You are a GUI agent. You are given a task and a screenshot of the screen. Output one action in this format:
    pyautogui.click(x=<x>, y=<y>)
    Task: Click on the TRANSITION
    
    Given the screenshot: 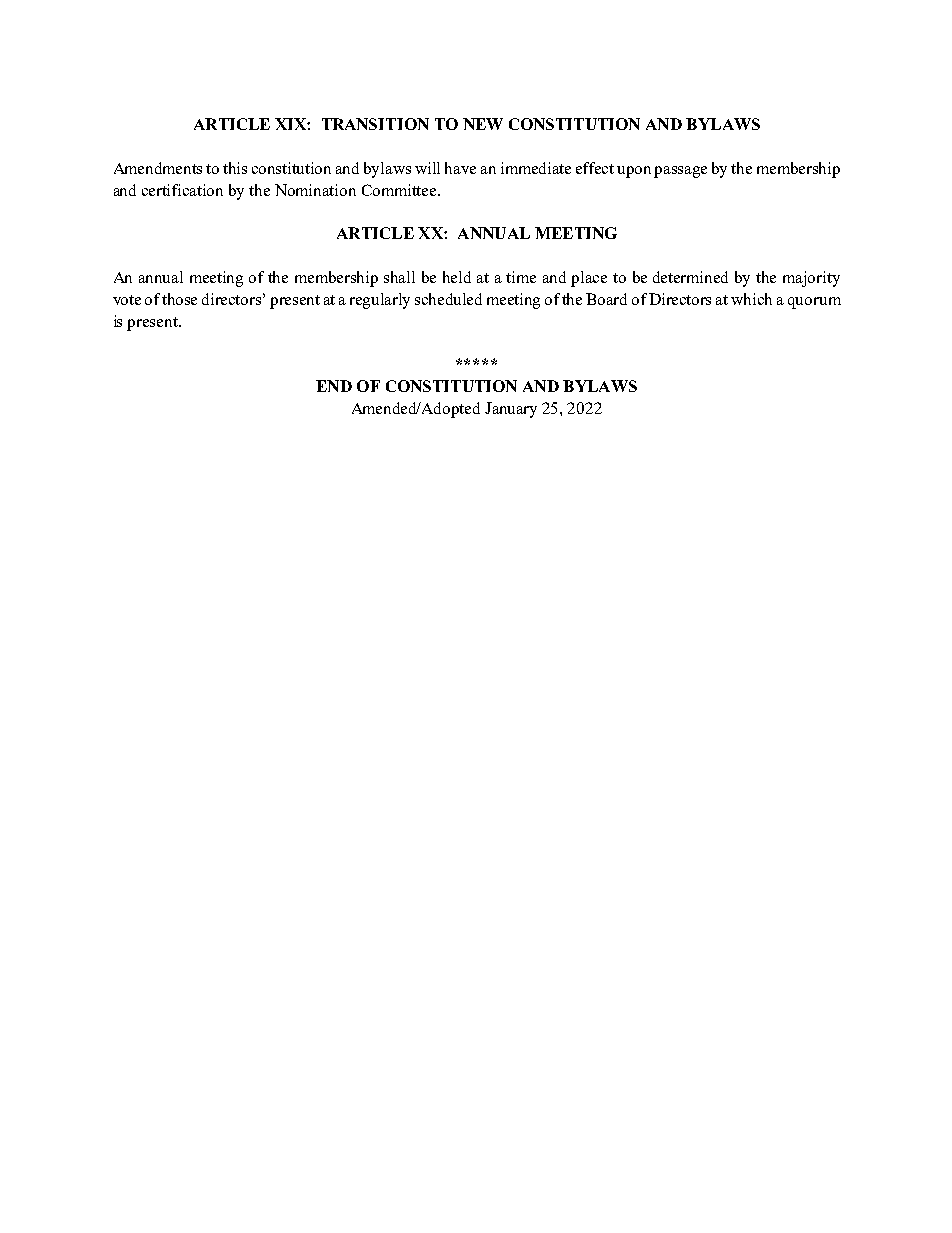 What is the action you would take?
    pyautogui.click(x=375, y=124)
